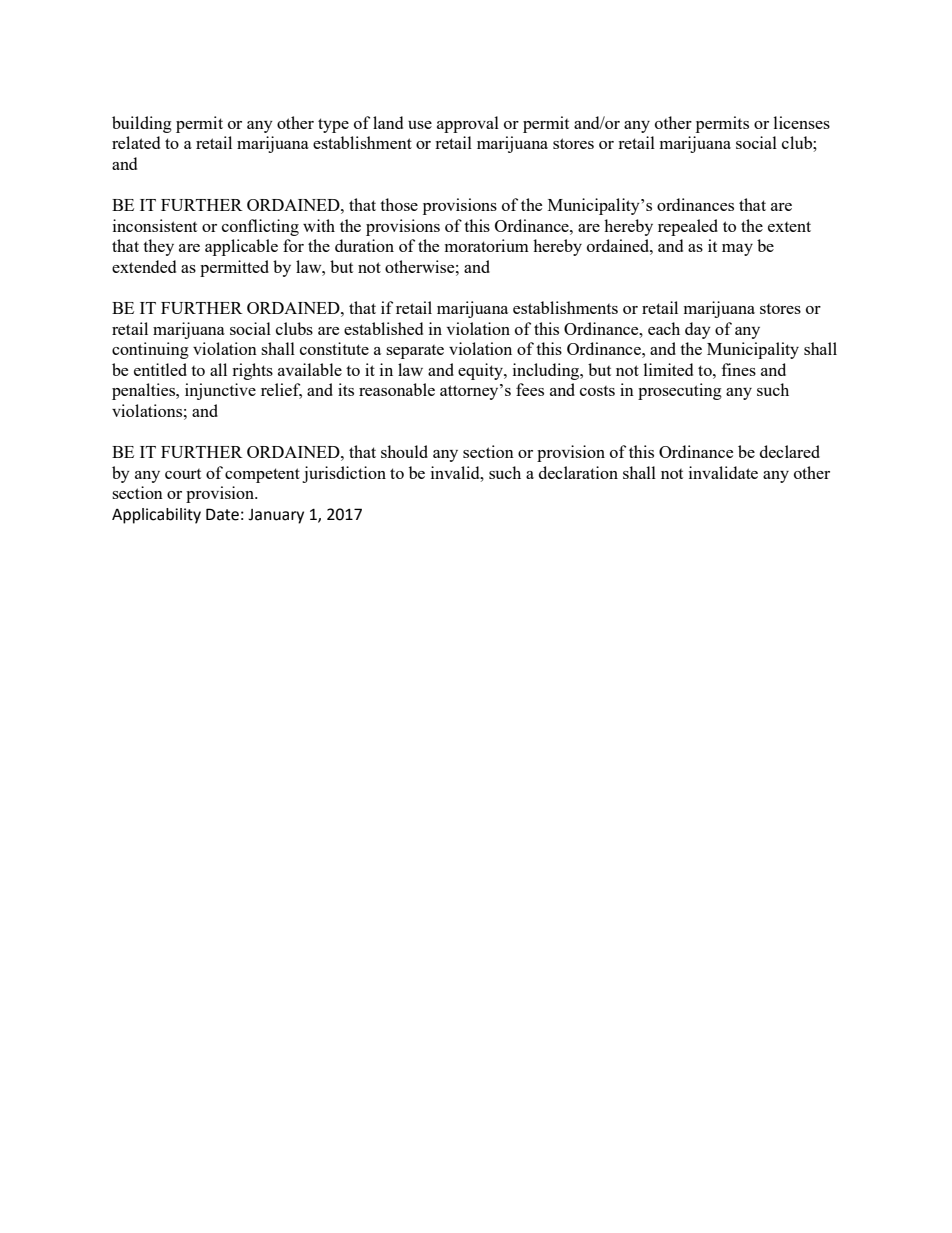 The height and width of the image is (1233, 952). Describe the element at coordinates (802, 122) in the image. I see `licenses` at that location.
